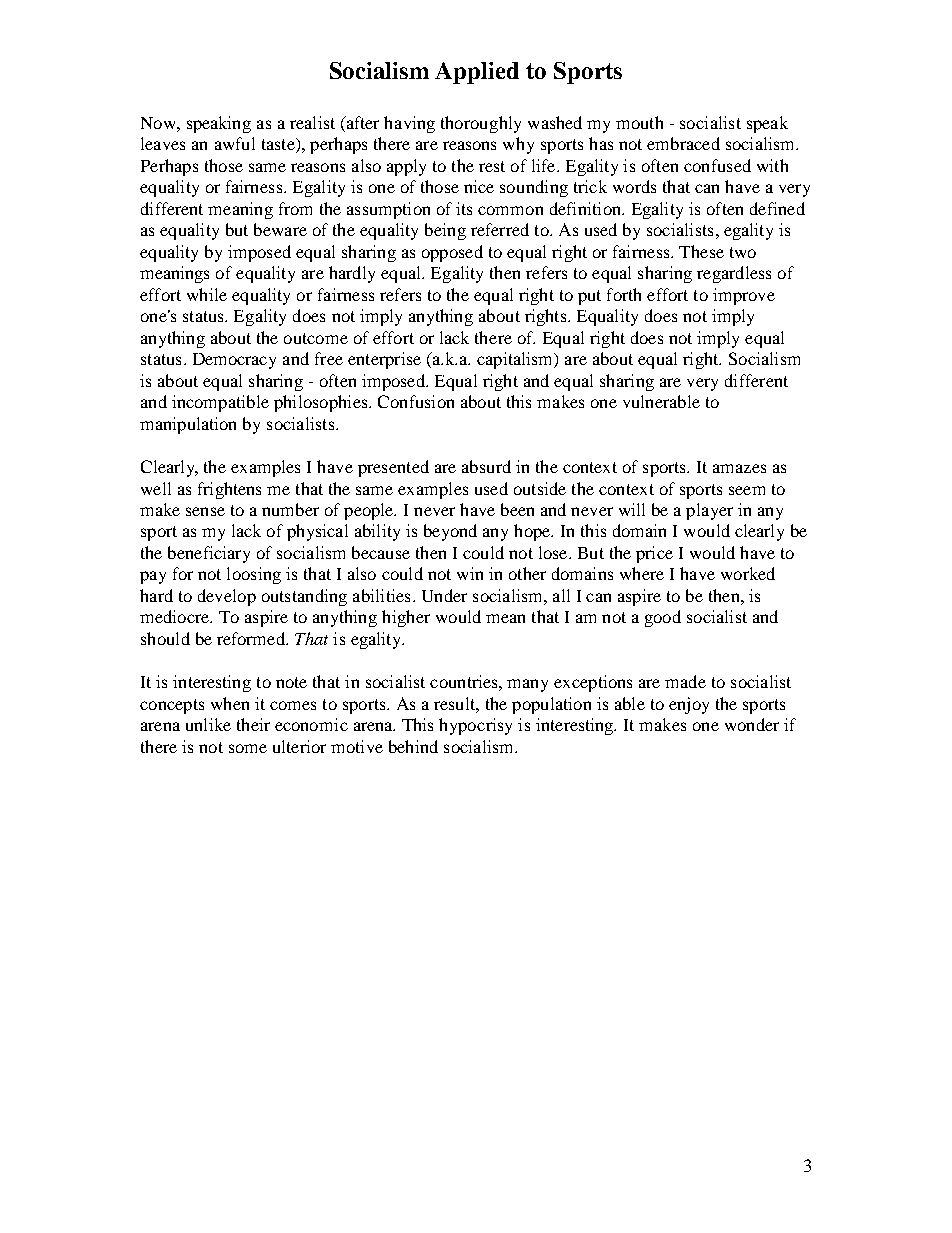  What do you see at coordinates (477, 73) in the screenshot?
I see `Applied` at bounding box center [477, 73].
